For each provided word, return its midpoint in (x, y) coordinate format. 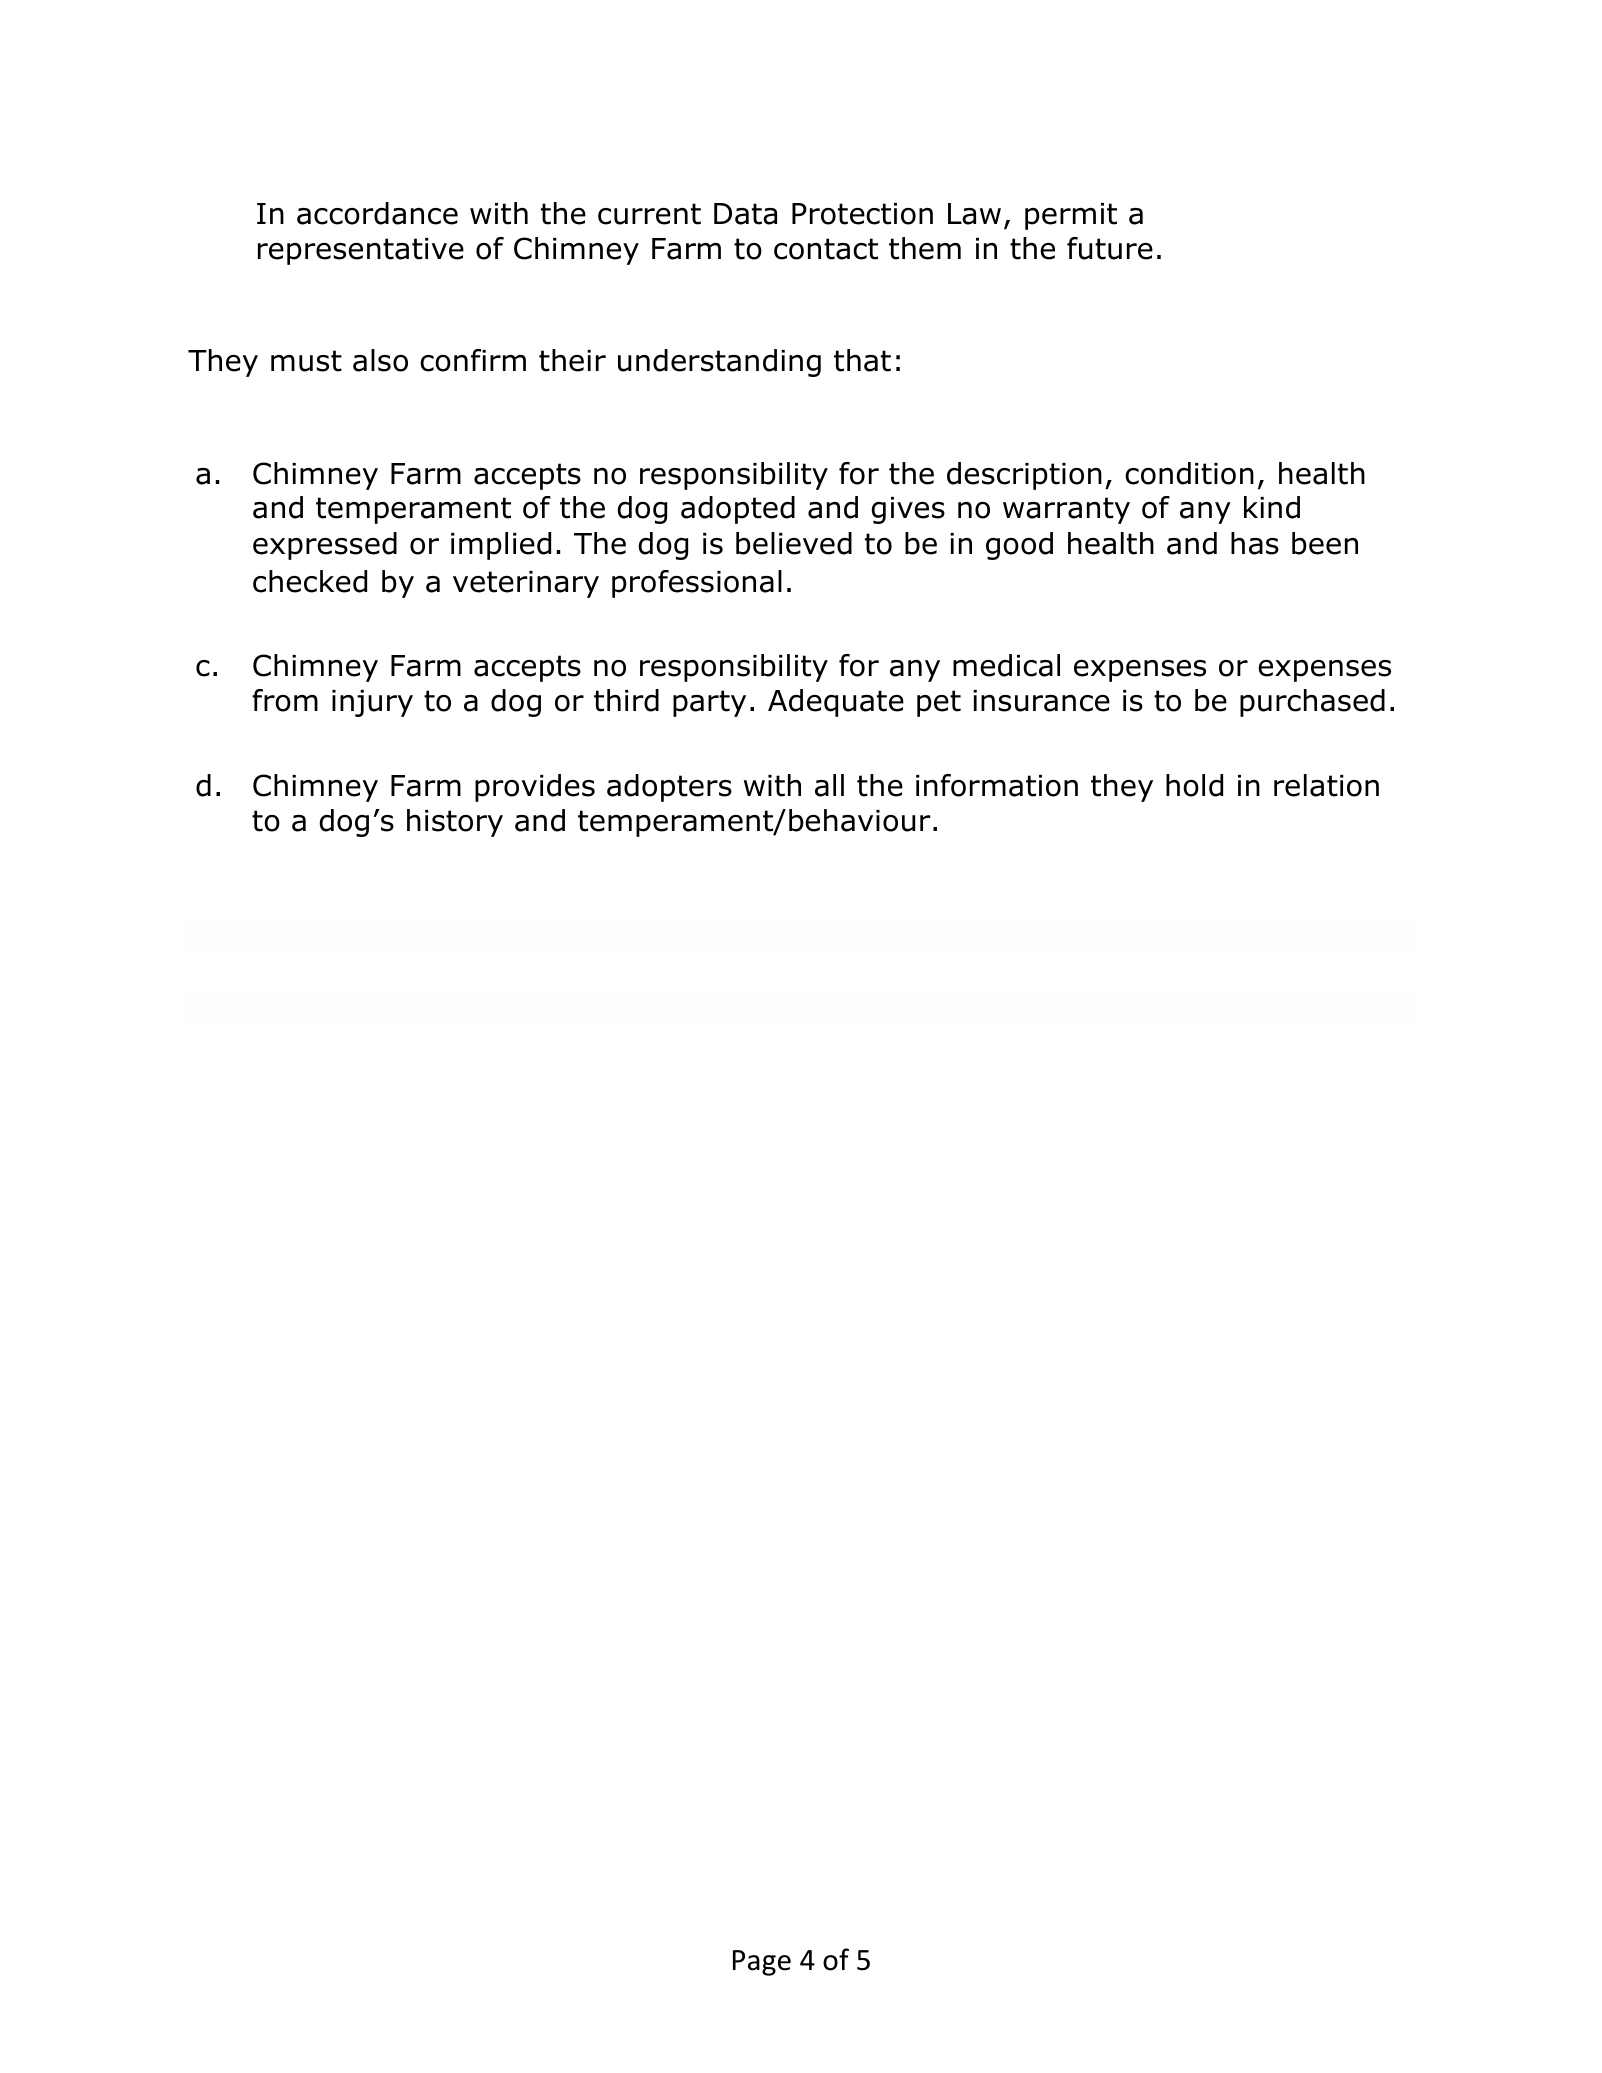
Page (762, 1963)
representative (361, 251)
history (455, 823)
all (829, 785)
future (1110, 248)
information (997, 785)
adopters (669, 788)
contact (826, 249)
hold (1194, 785)
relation (1326, 785)
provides (535, 788)
